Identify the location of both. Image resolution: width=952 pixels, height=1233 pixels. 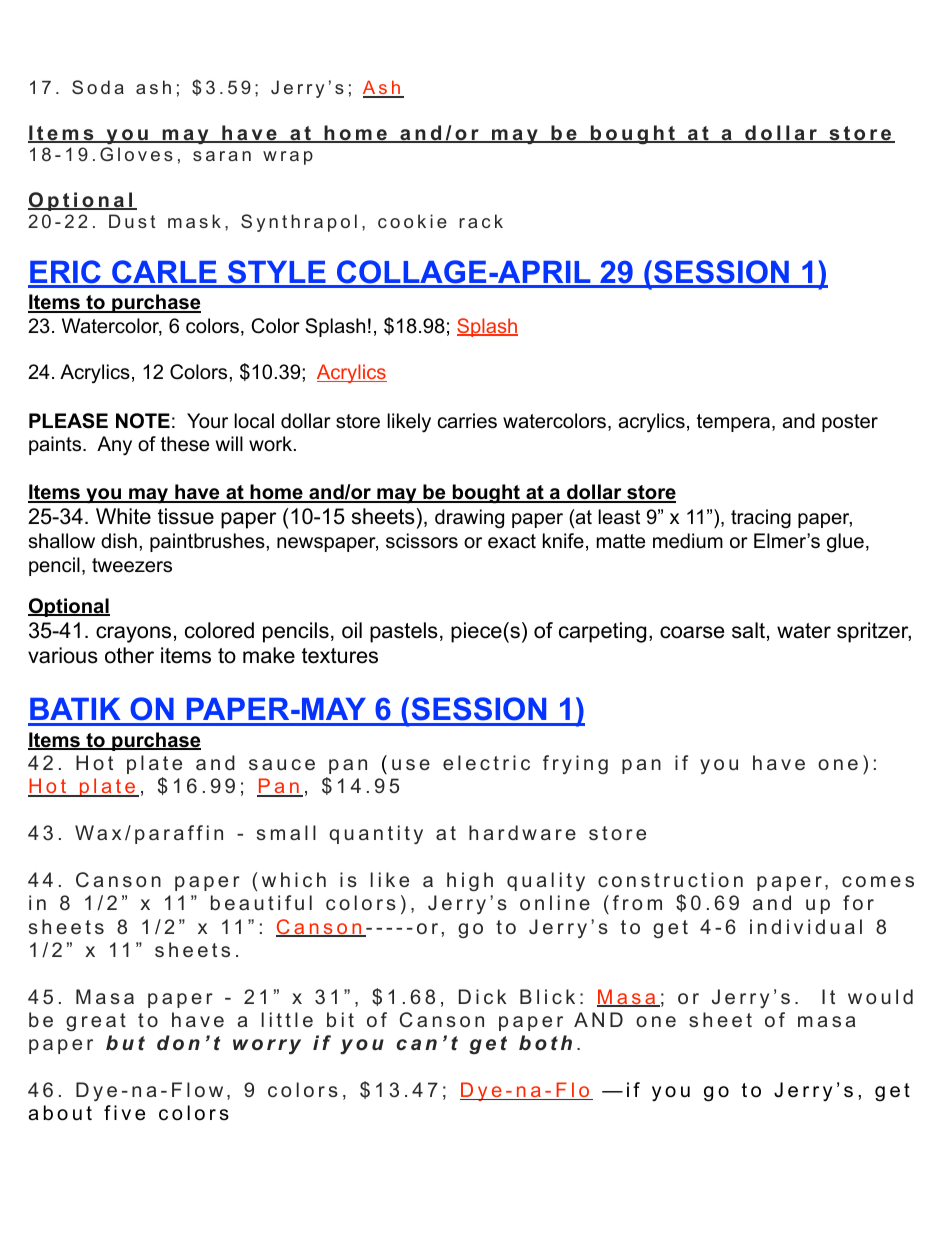
(545, 1043).
